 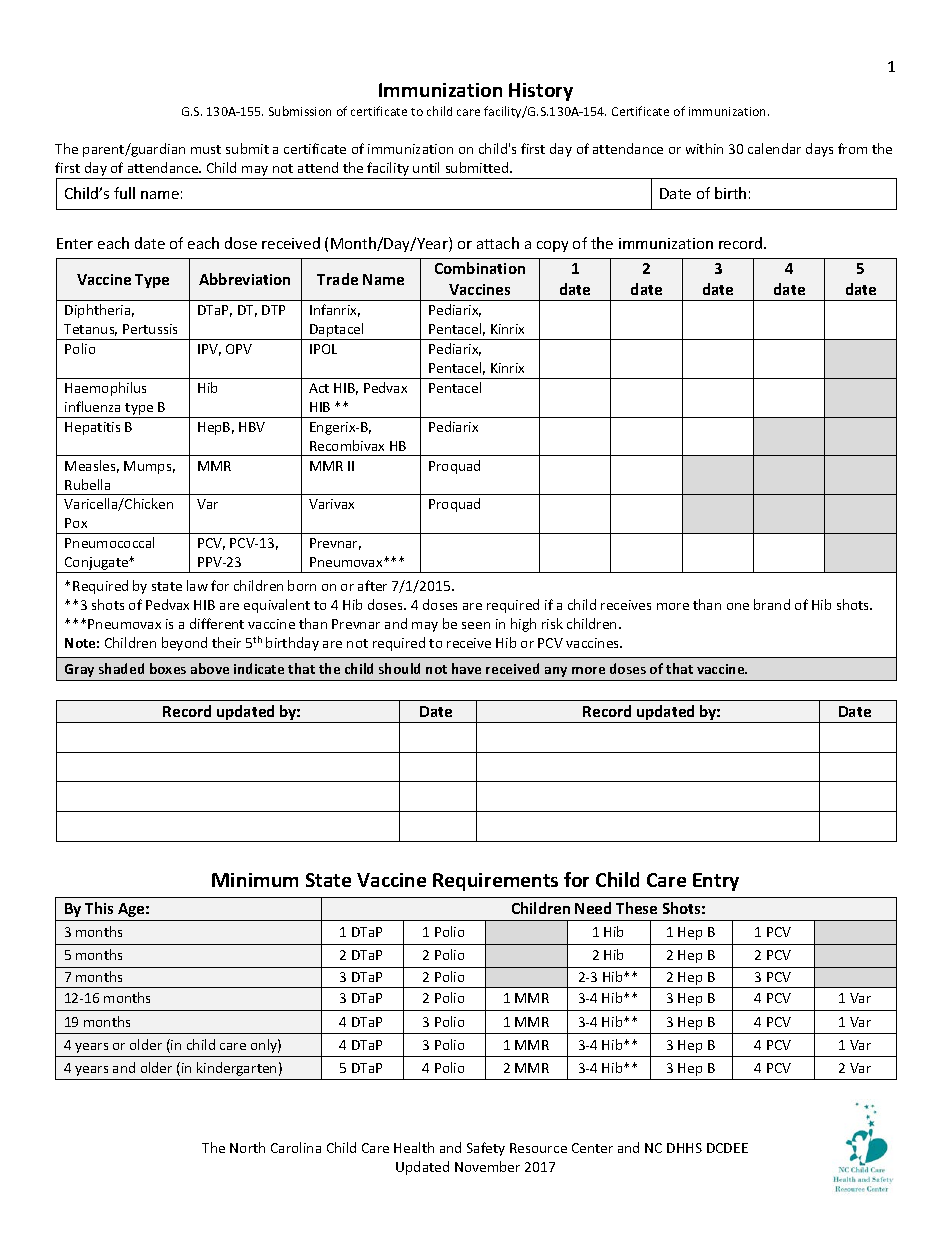 I want to click on until, so click(x=426, y=167).
